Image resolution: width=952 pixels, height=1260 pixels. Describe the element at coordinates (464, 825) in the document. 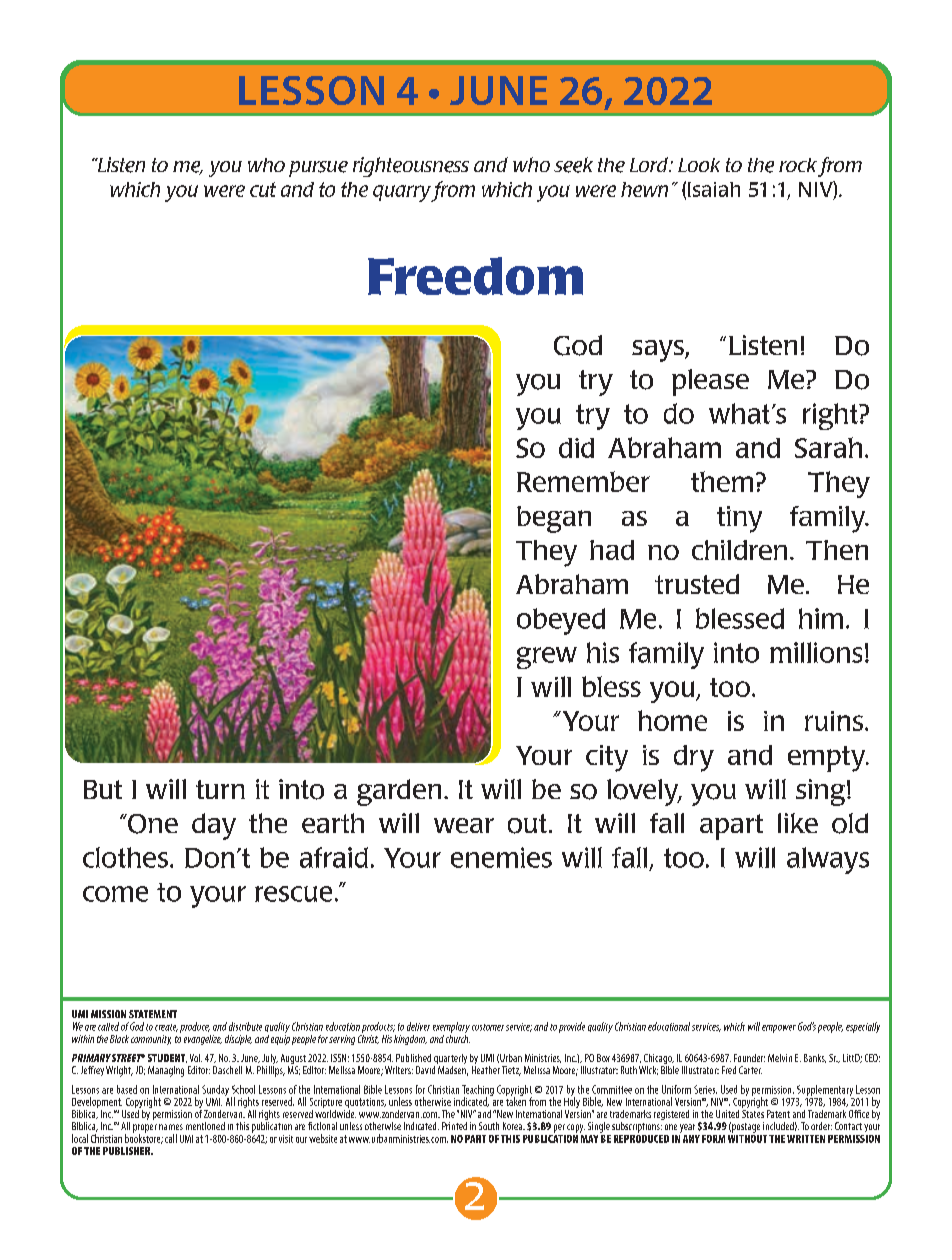

I see `wear` at that location.
